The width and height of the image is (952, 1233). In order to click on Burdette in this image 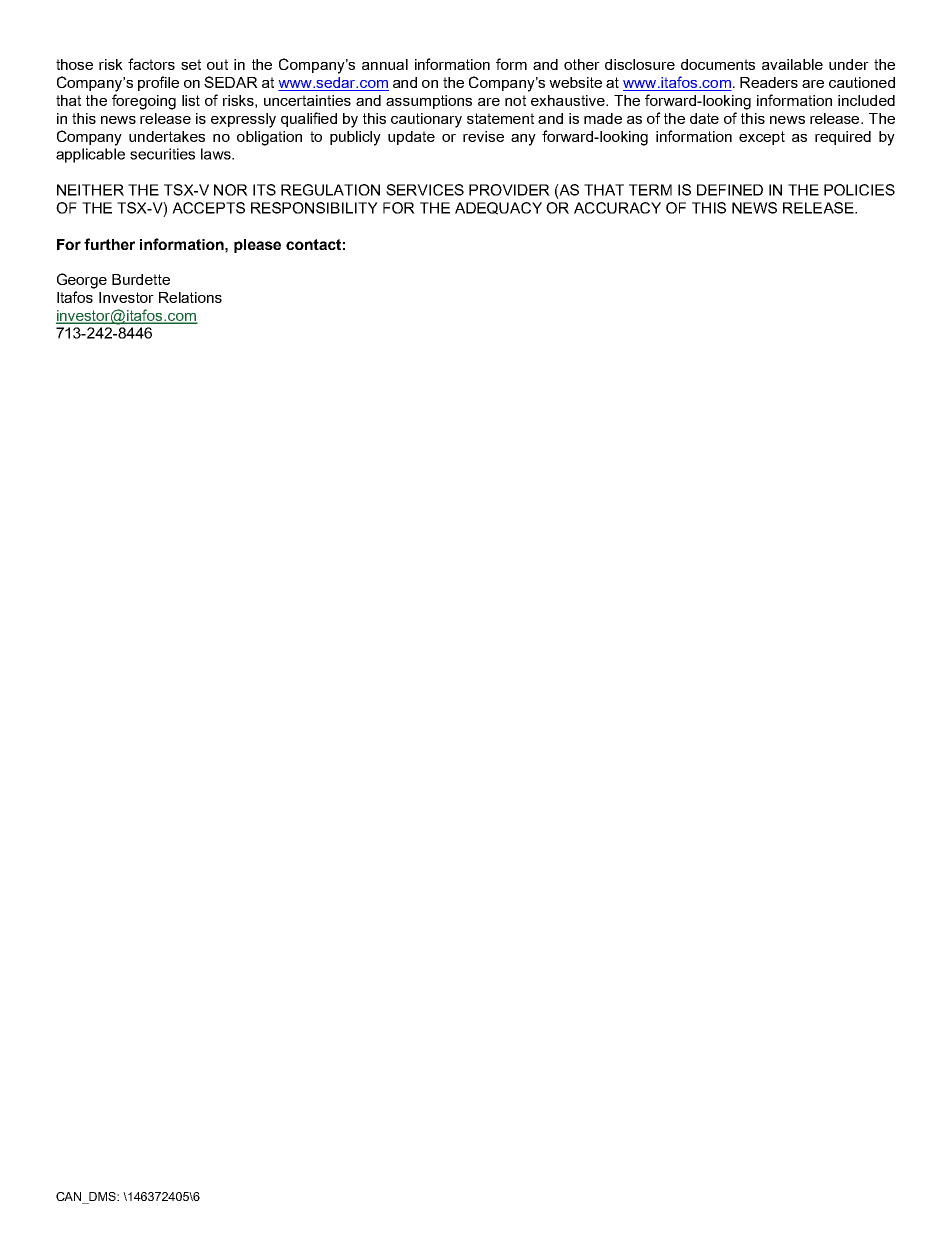, I will do `click(141, 279)`.
